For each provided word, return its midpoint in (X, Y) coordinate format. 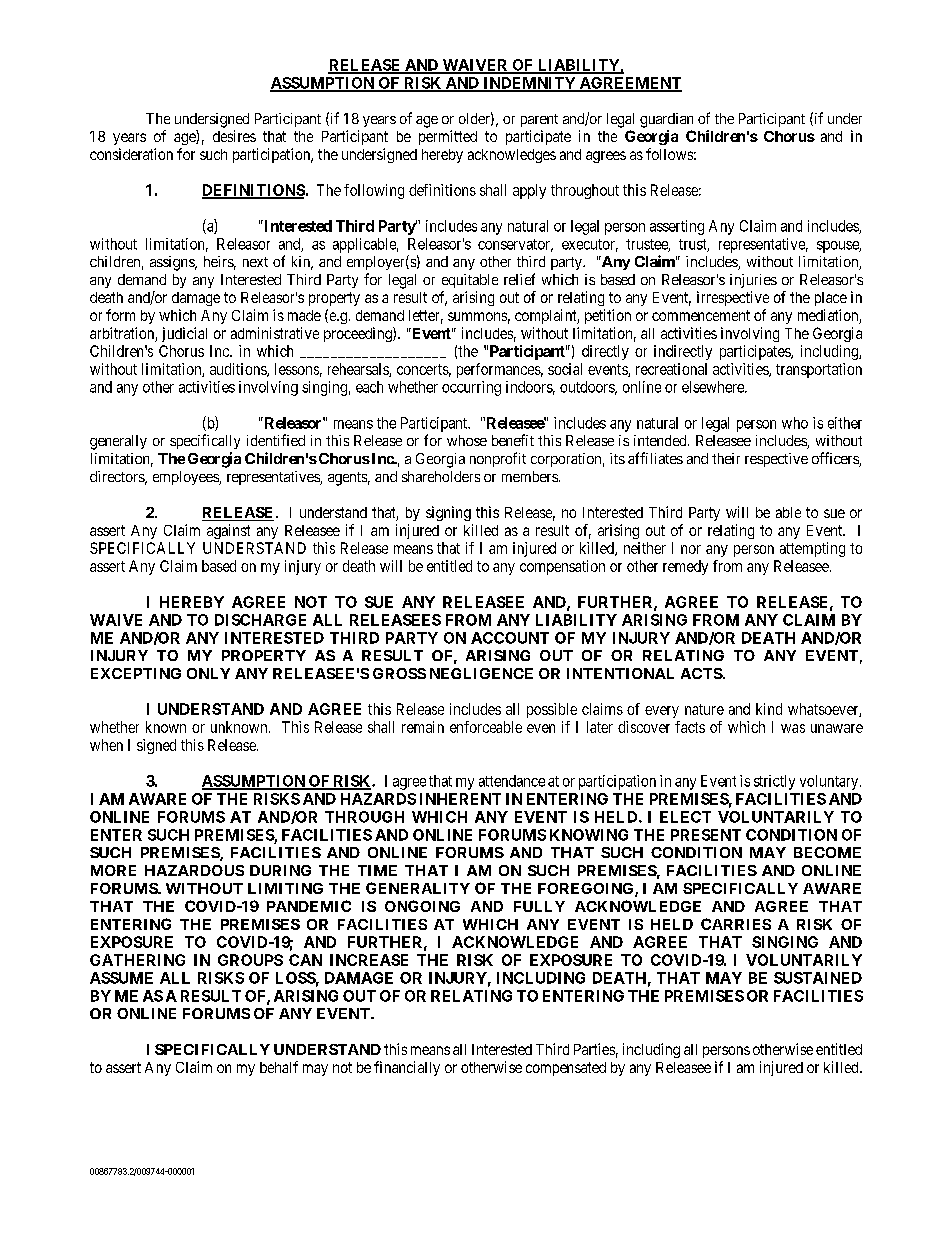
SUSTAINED (818, 978)
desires (234, 136)
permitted (448, 137)
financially (407, 1068)
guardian (666, 120)
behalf (279, 1067)
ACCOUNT (510, 638)
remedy (685, 567)
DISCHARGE (260, 620)
